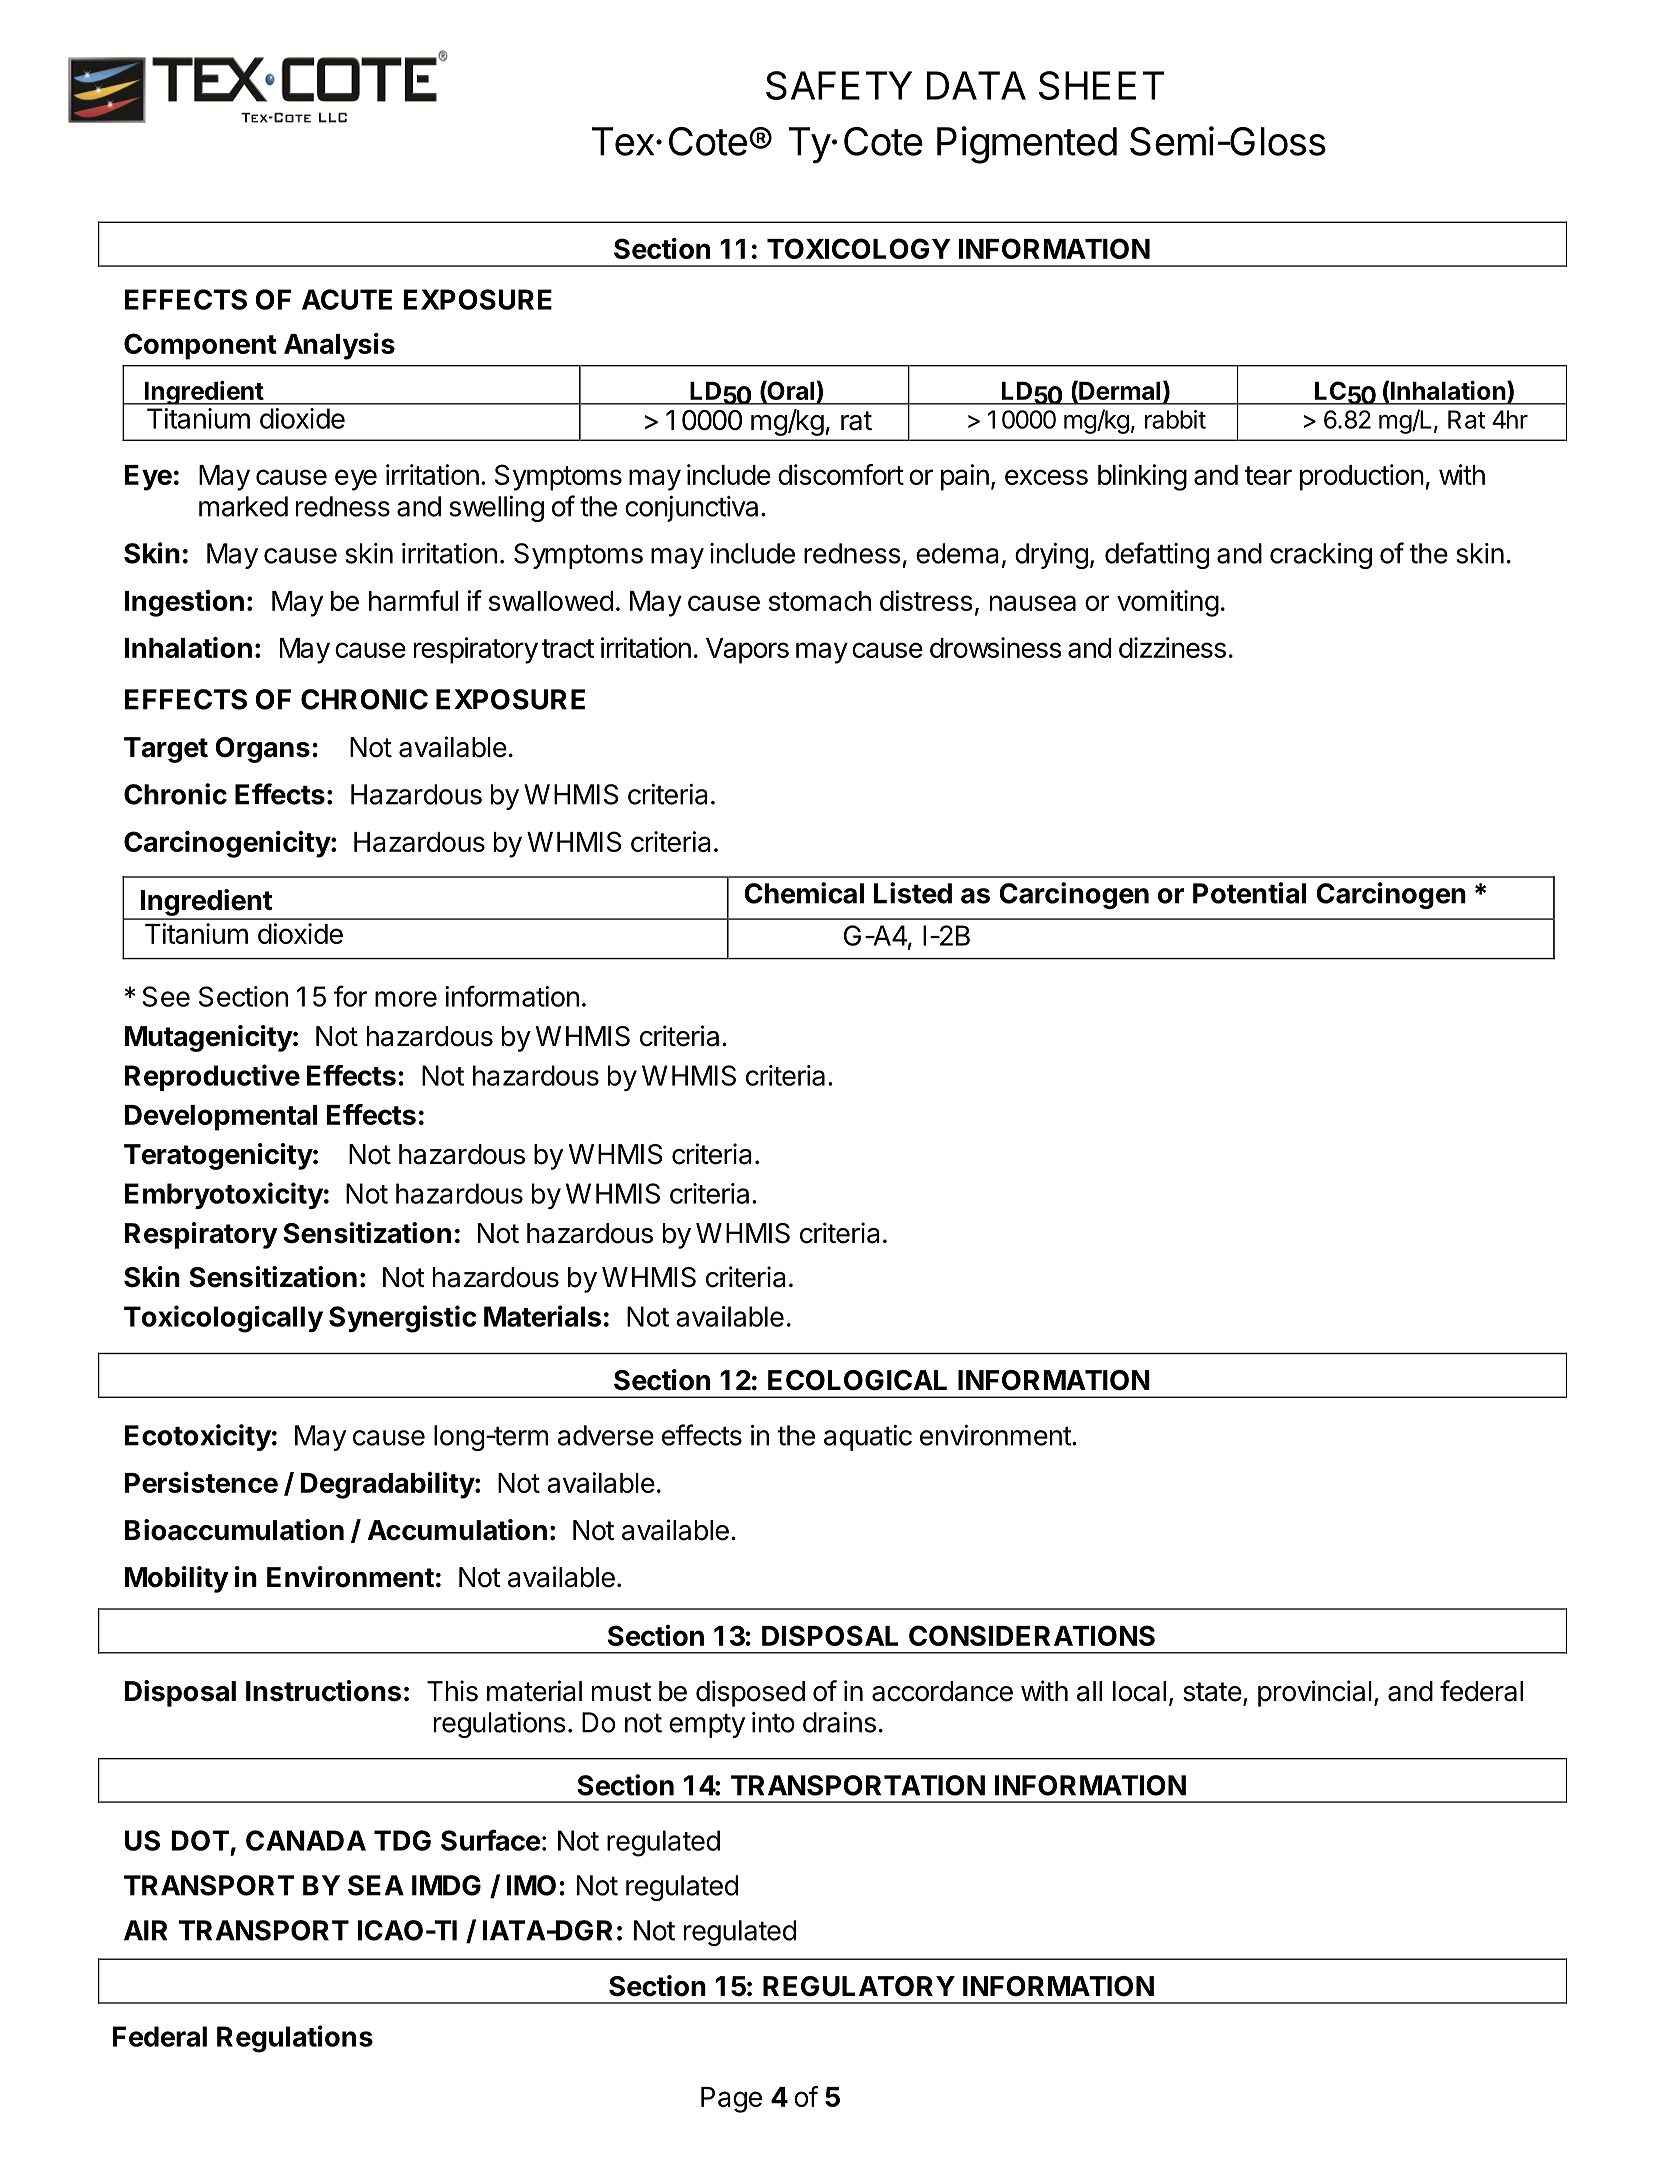 The height and width of the screenshot is (2170, 1677). I want to click on Page, so click(731, 2100).
